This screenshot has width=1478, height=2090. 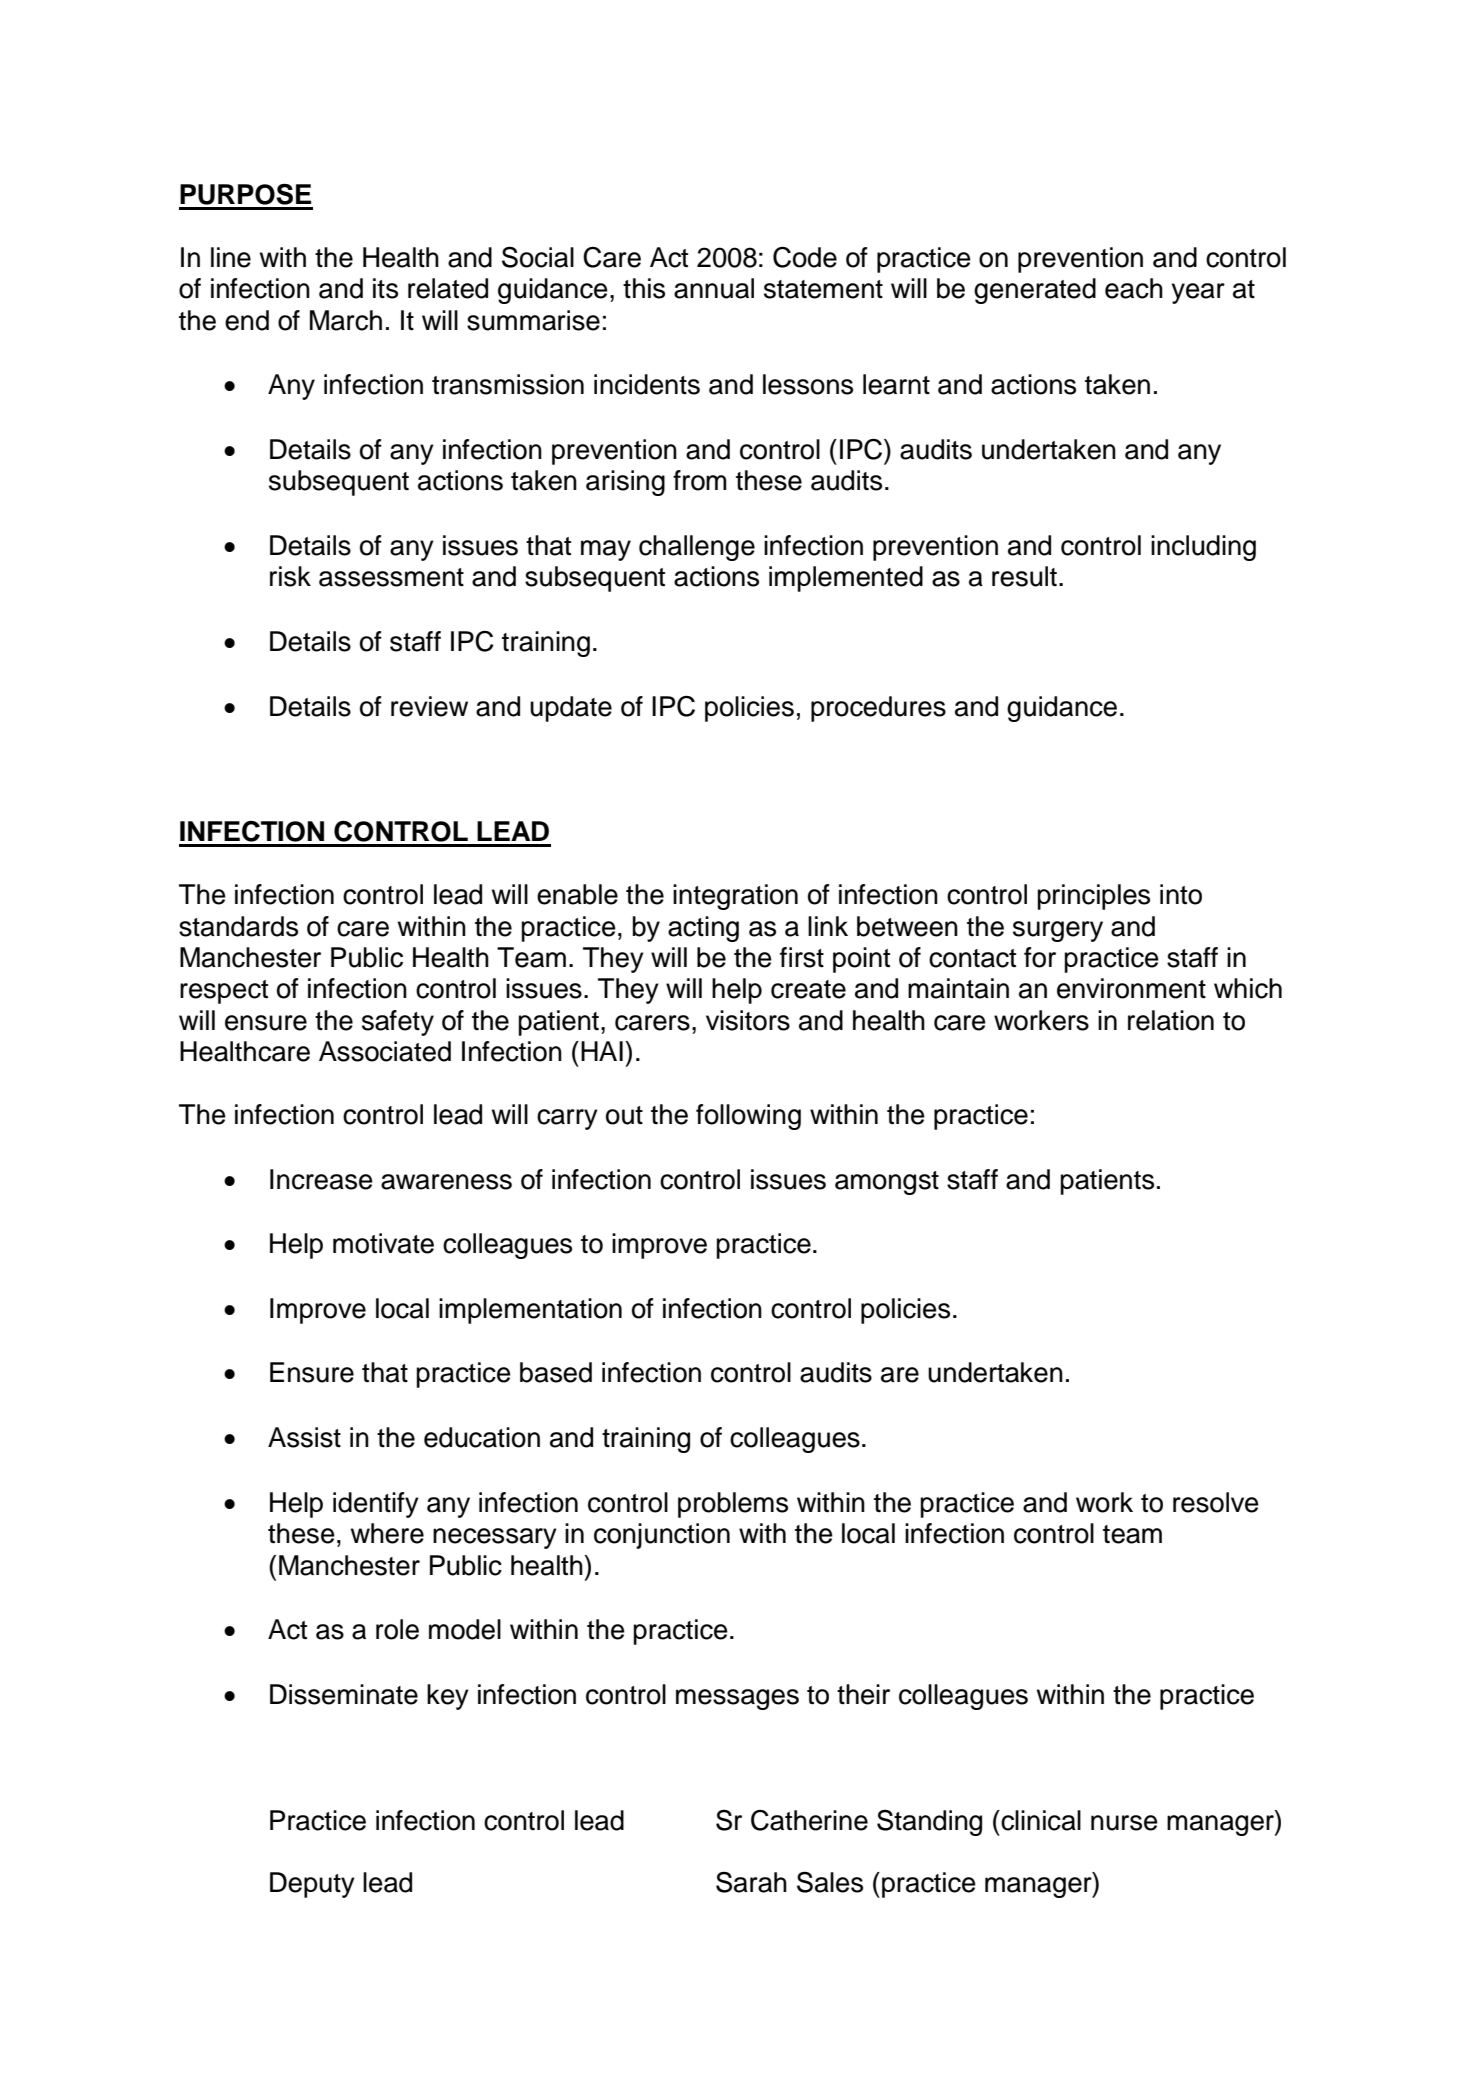 I want to click on each, so click(x=1134, y=288).
